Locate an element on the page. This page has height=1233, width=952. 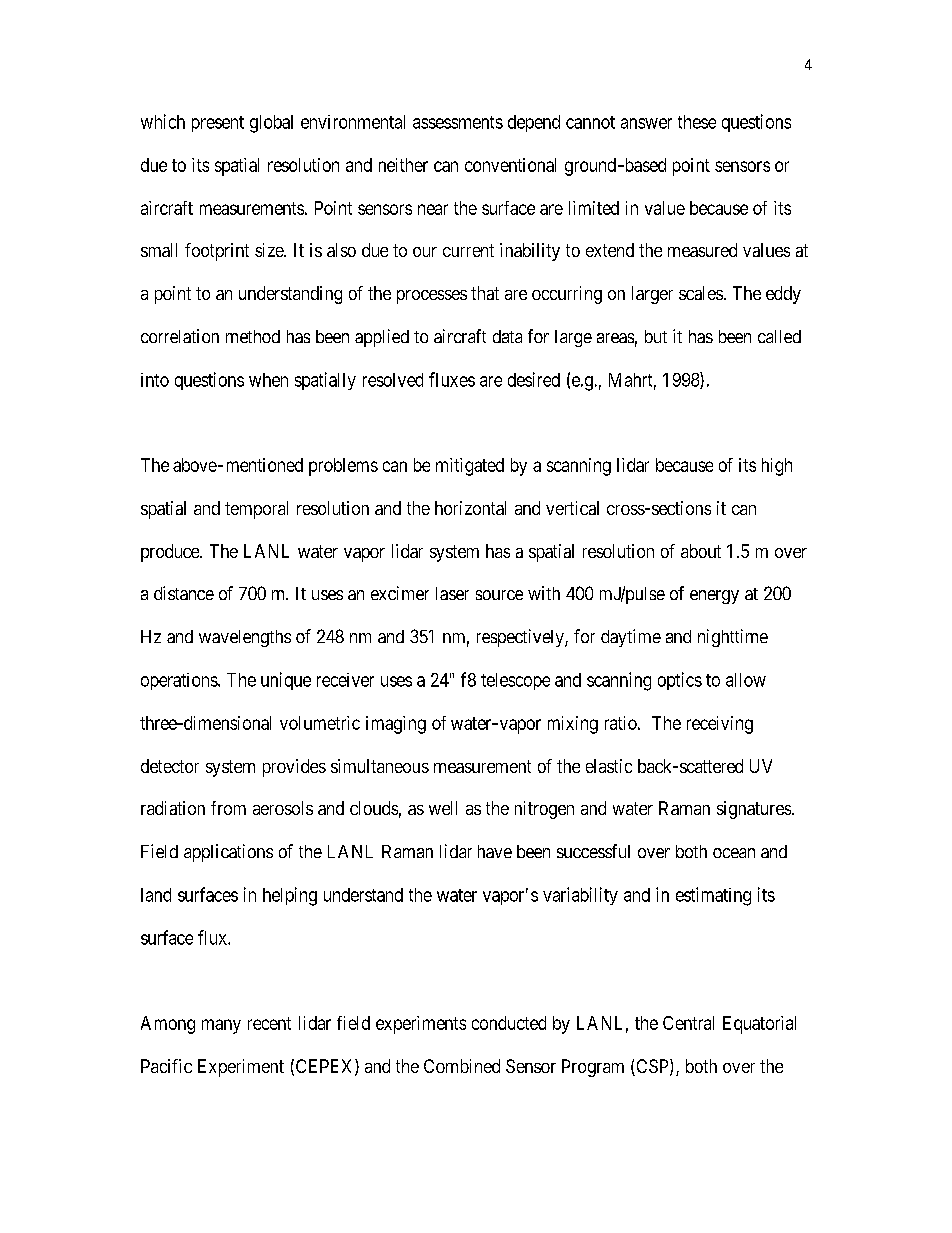
present is located at coordinates (218, 124).
